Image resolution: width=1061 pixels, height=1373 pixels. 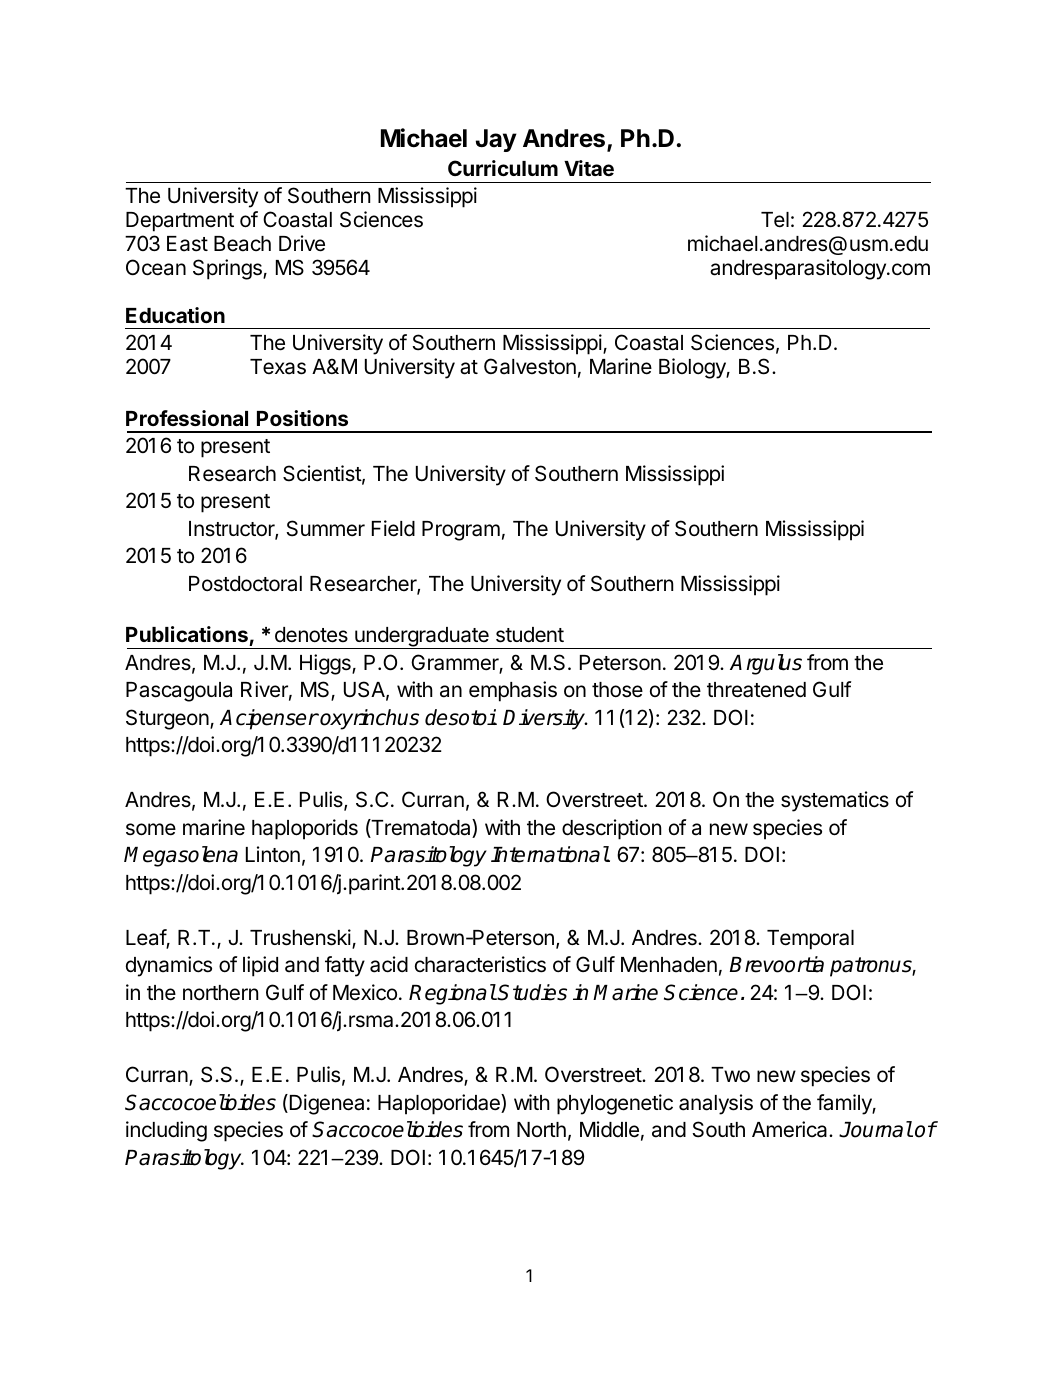 I want to click on threatened, so click(x=756, y=690).
